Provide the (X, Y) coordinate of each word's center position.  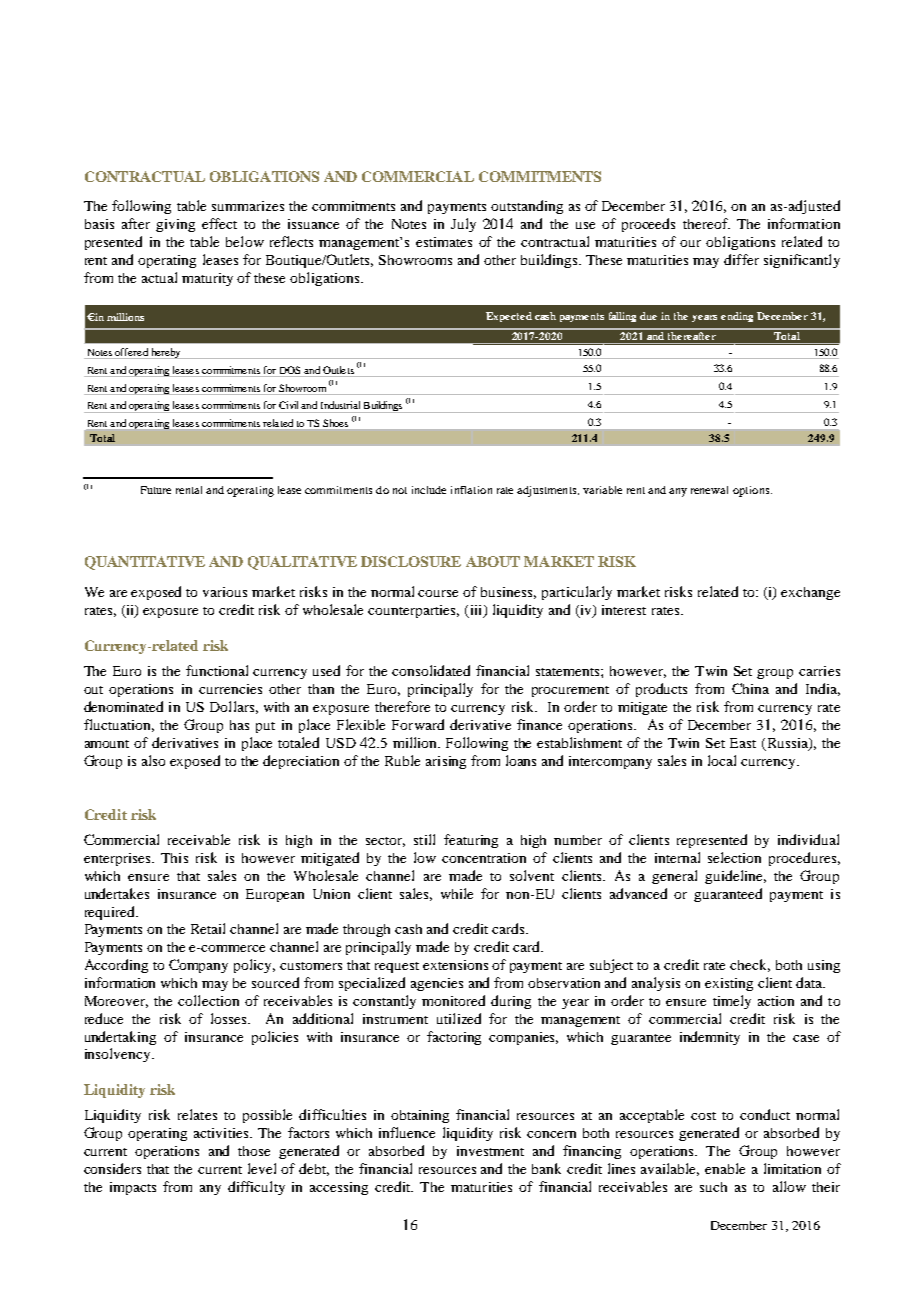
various (225, 592)
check (750, 965)
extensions (455, 965)
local (722, 760)
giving (175, 225)
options (752, 491)
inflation (471, 490)
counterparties (413, 611)
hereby (166, 353)
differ (741, 259)
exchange (810, 593)
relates (197, 1114)
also (153, 760)
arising (446, 762)
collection (208, 1000)
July (463, 225)
